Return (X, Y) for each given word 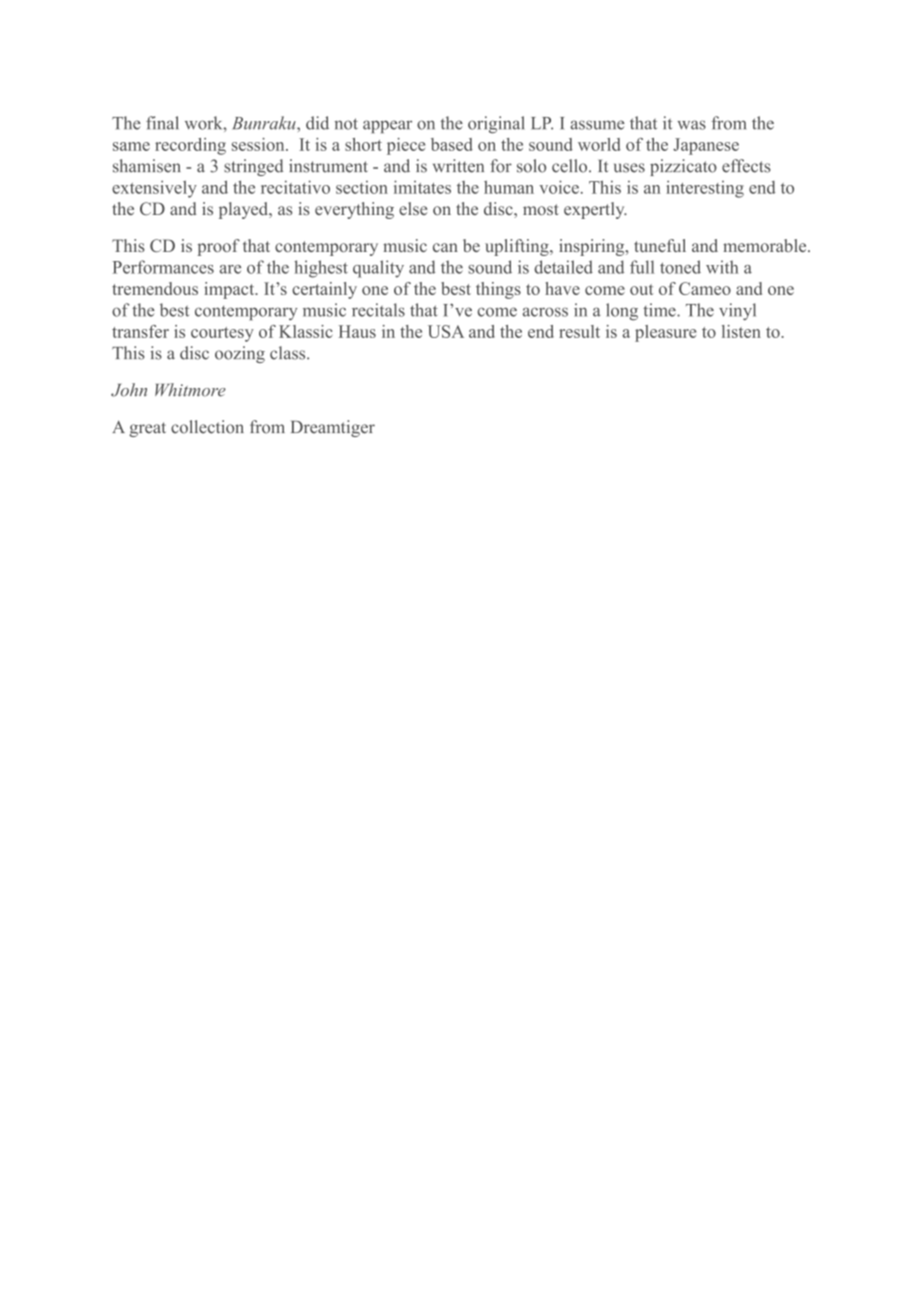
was (691, 125)
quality (378, 269)
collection (207, 427)
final (162, 123)
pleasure (666, 333)
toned (680, 267)
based (452, 144)
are (230, 269)
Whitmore (190, 390)
